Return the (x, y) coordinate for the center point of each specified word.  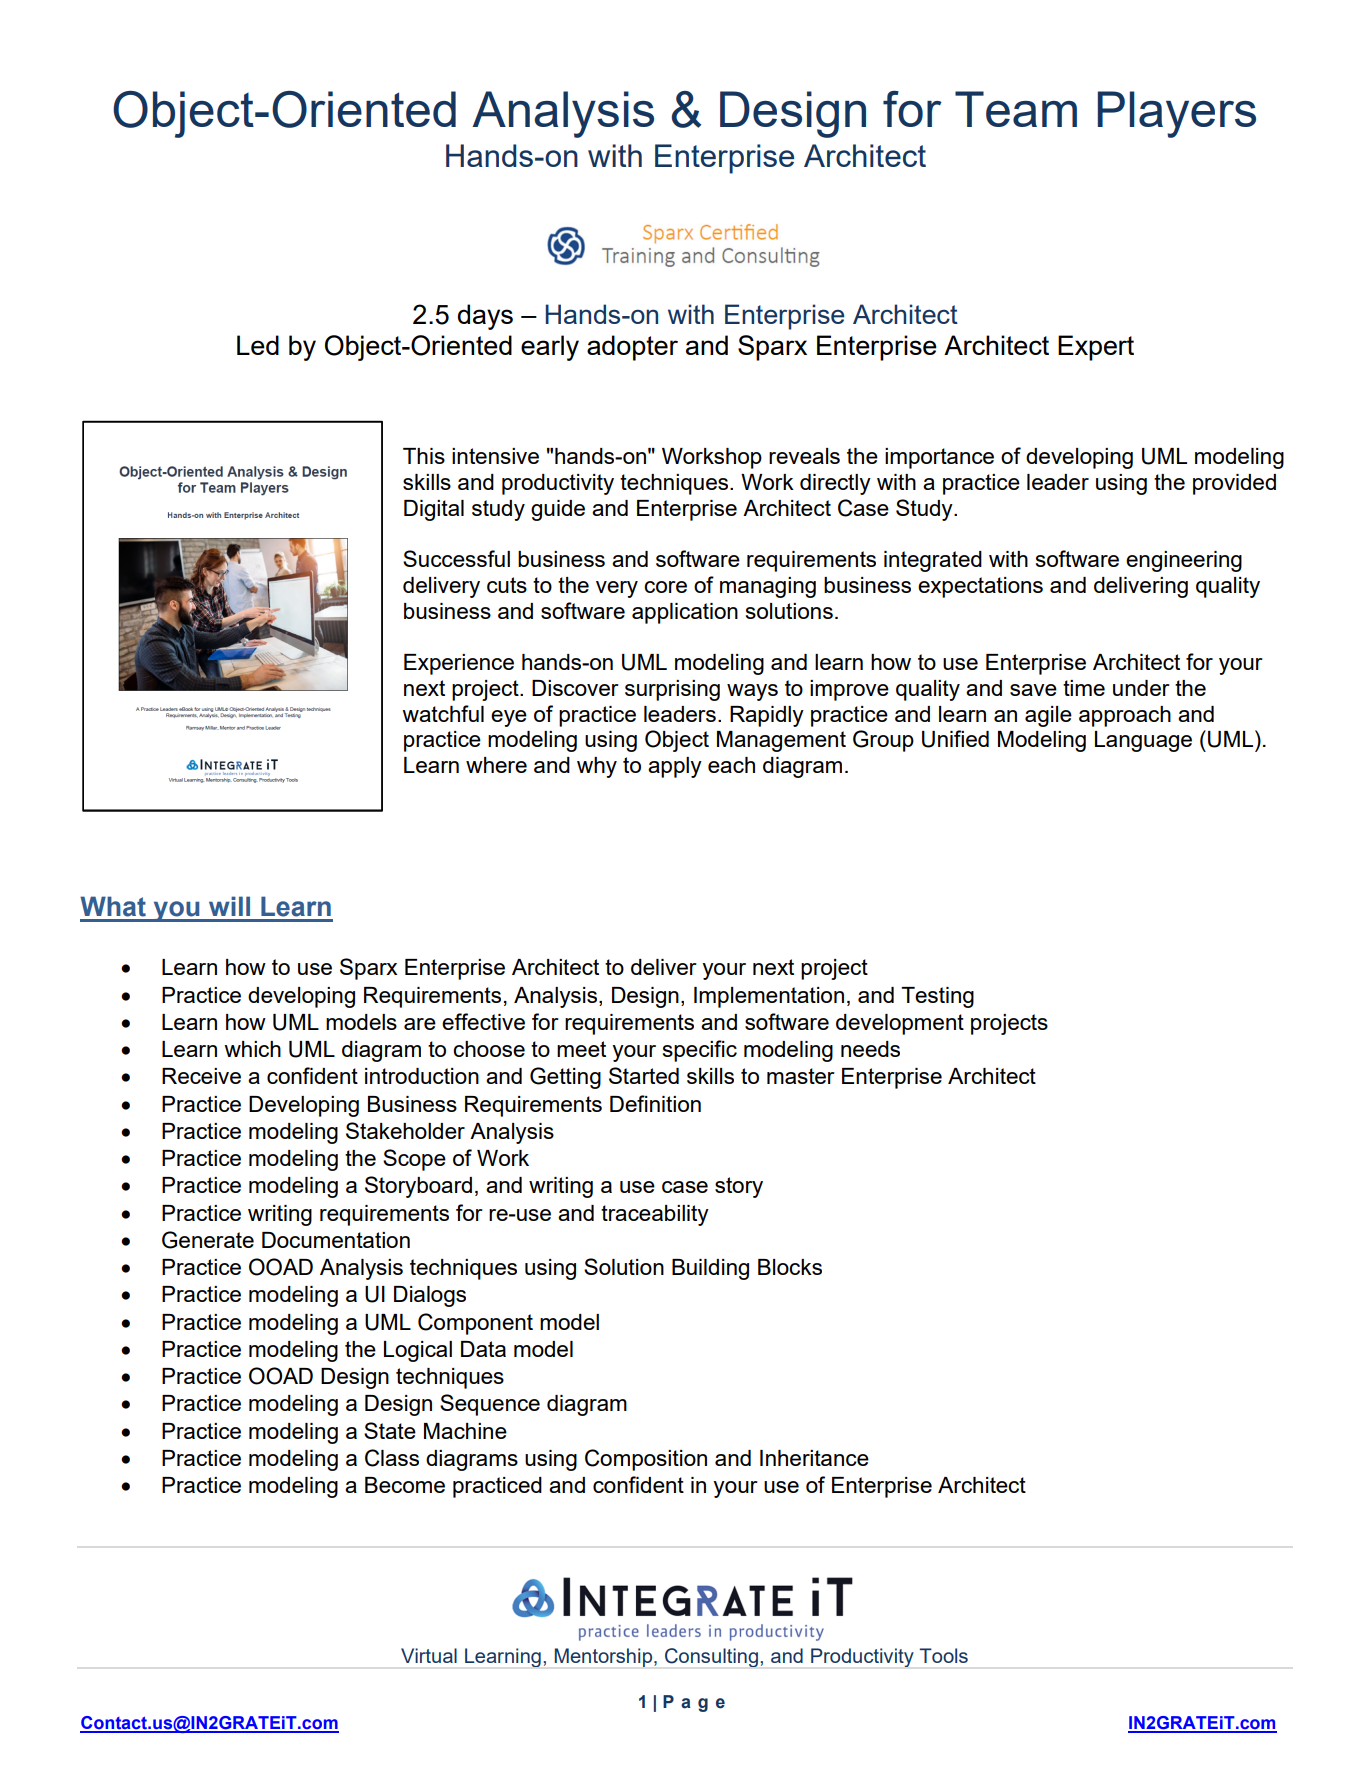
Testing (937, 997)
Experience (459, 664)
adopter (632, 348)
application (685, 613)
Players (1176, 114)
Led (258, 345)
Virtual (429, 1655)
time (1084, 688)
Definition (655, 1103)
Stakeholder (405, 1130)
